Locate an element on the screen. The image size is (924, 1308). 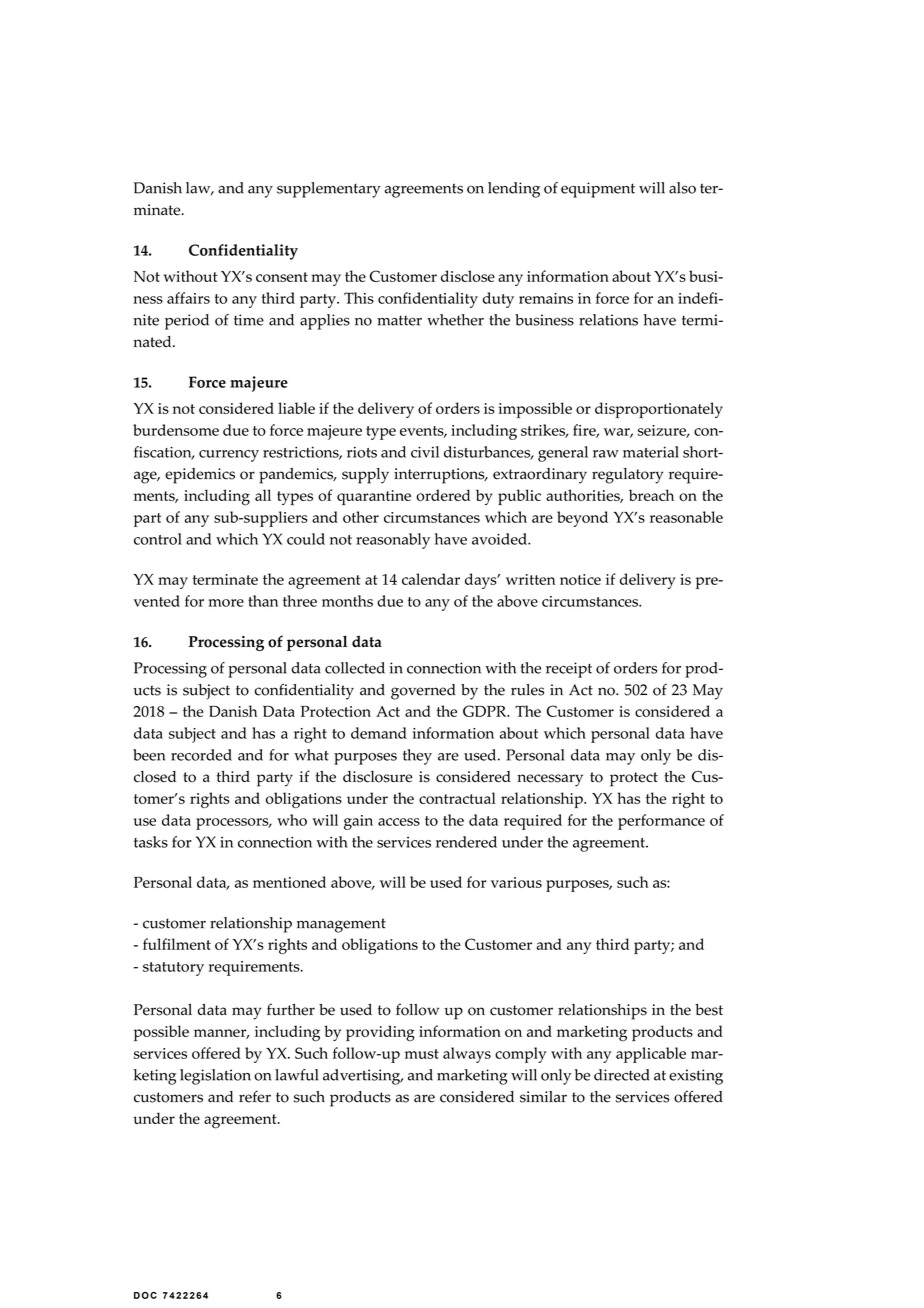
more is located at coordinates (226, 603).
